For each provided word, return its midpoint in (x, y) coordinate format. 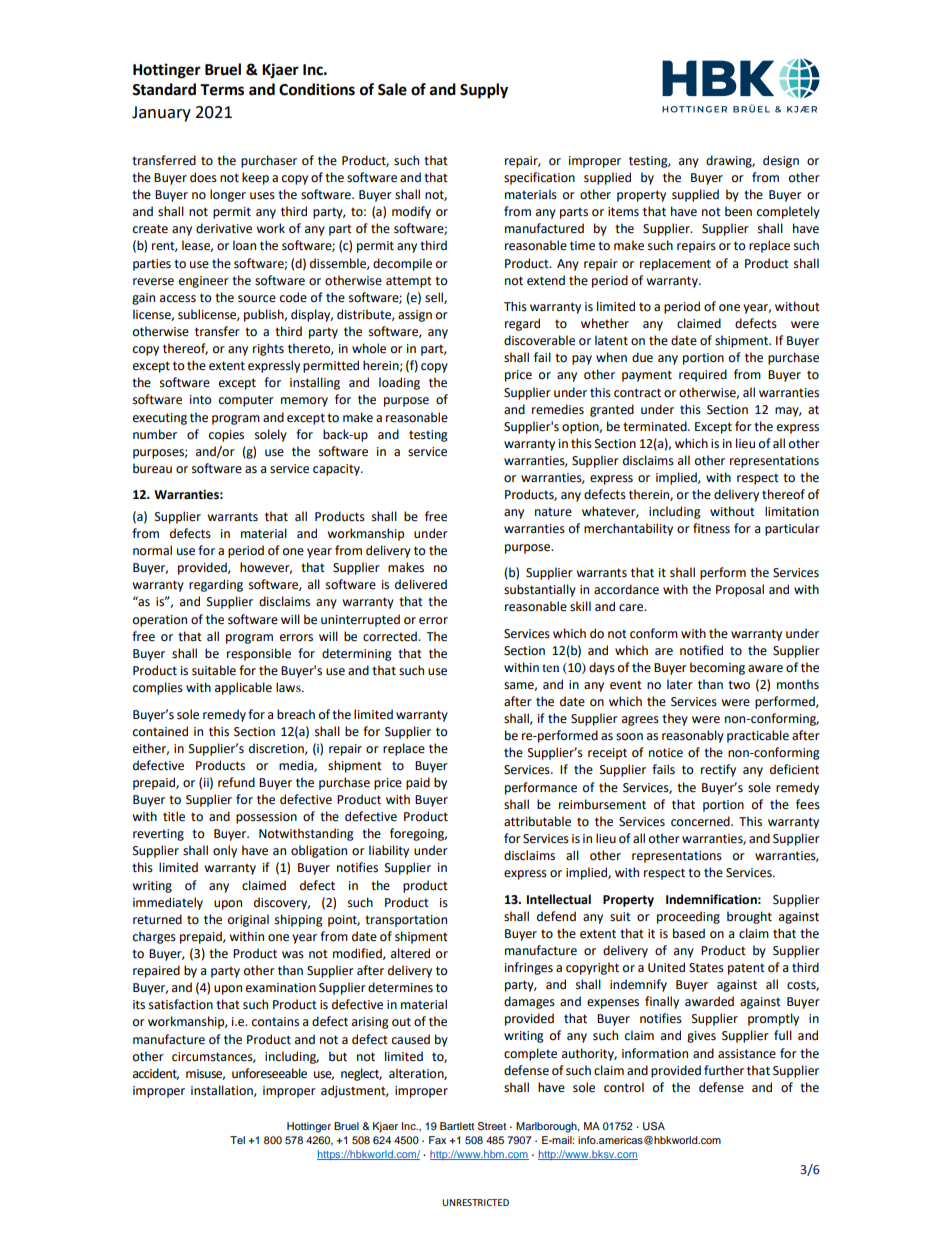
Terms (222, 90)
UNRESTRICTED (475, 1202)
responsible (259, 654)
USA (654, 1126)
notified (701, 650)
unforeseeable (269, 1073)
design (781, 161)
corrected (391, 636)
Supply (484, 91)
